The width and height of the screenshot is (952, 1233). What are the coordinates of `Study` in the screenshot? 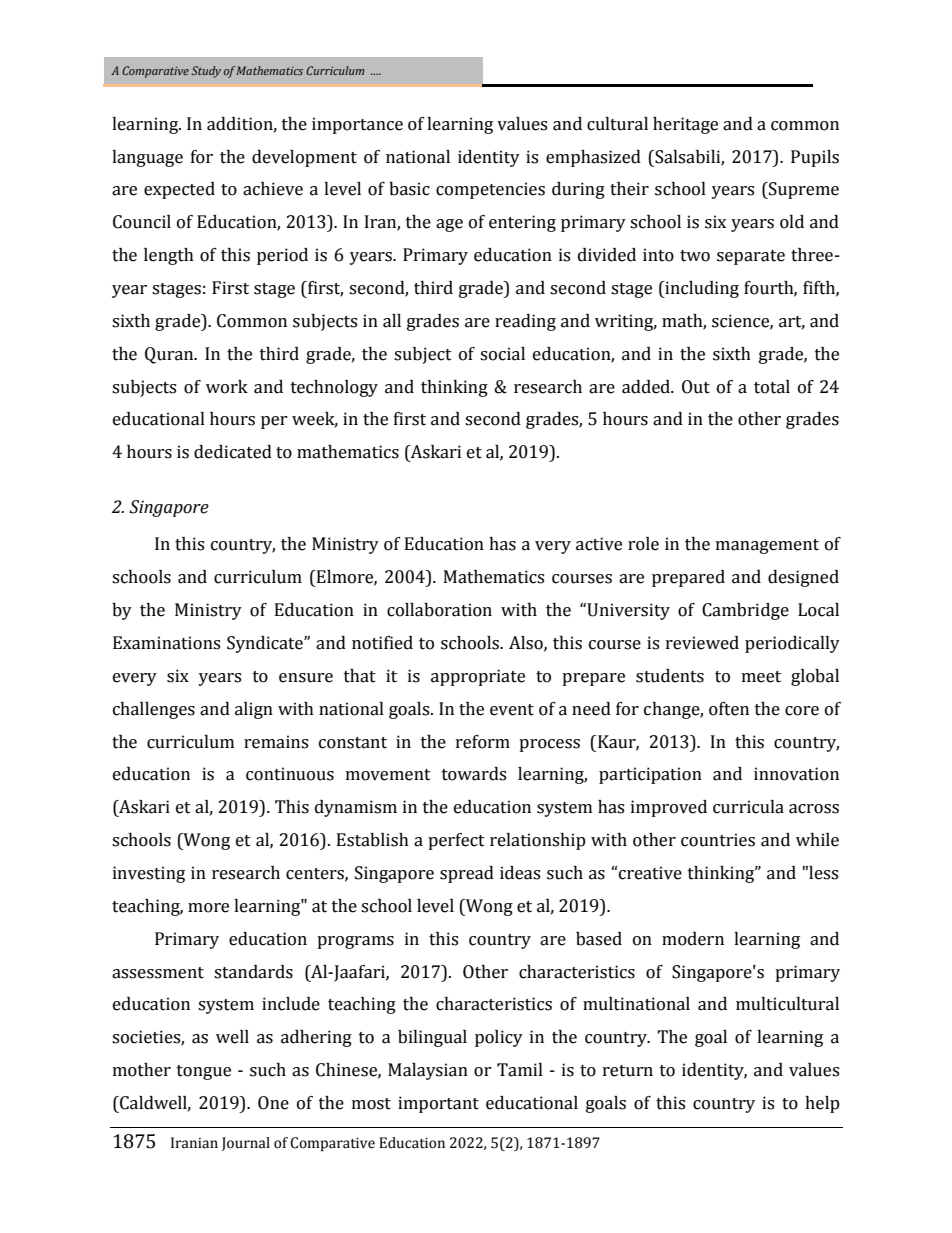 It's located at (206, 72).
